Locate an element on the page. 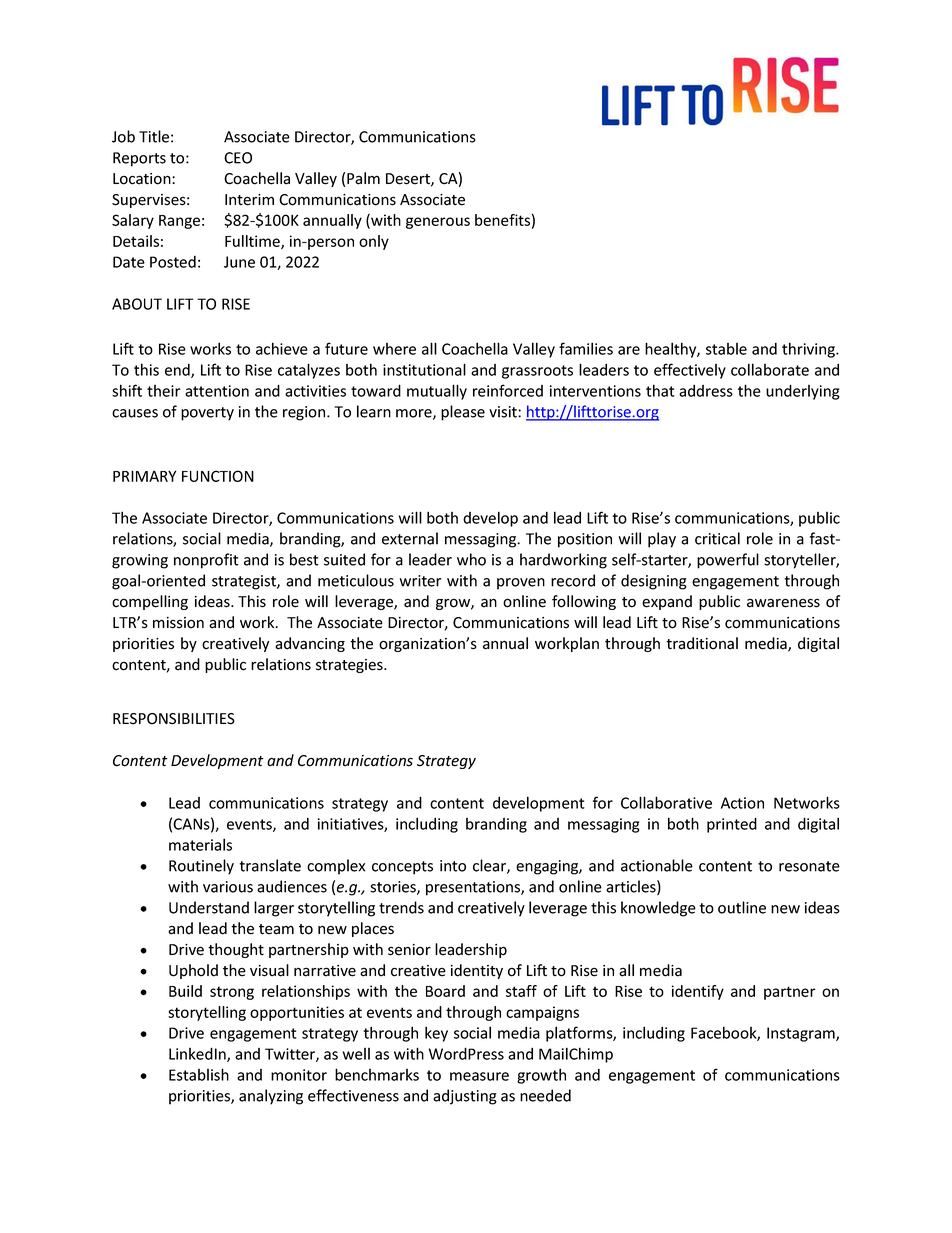  FUNCTION is located at coordinates (218, 476).
